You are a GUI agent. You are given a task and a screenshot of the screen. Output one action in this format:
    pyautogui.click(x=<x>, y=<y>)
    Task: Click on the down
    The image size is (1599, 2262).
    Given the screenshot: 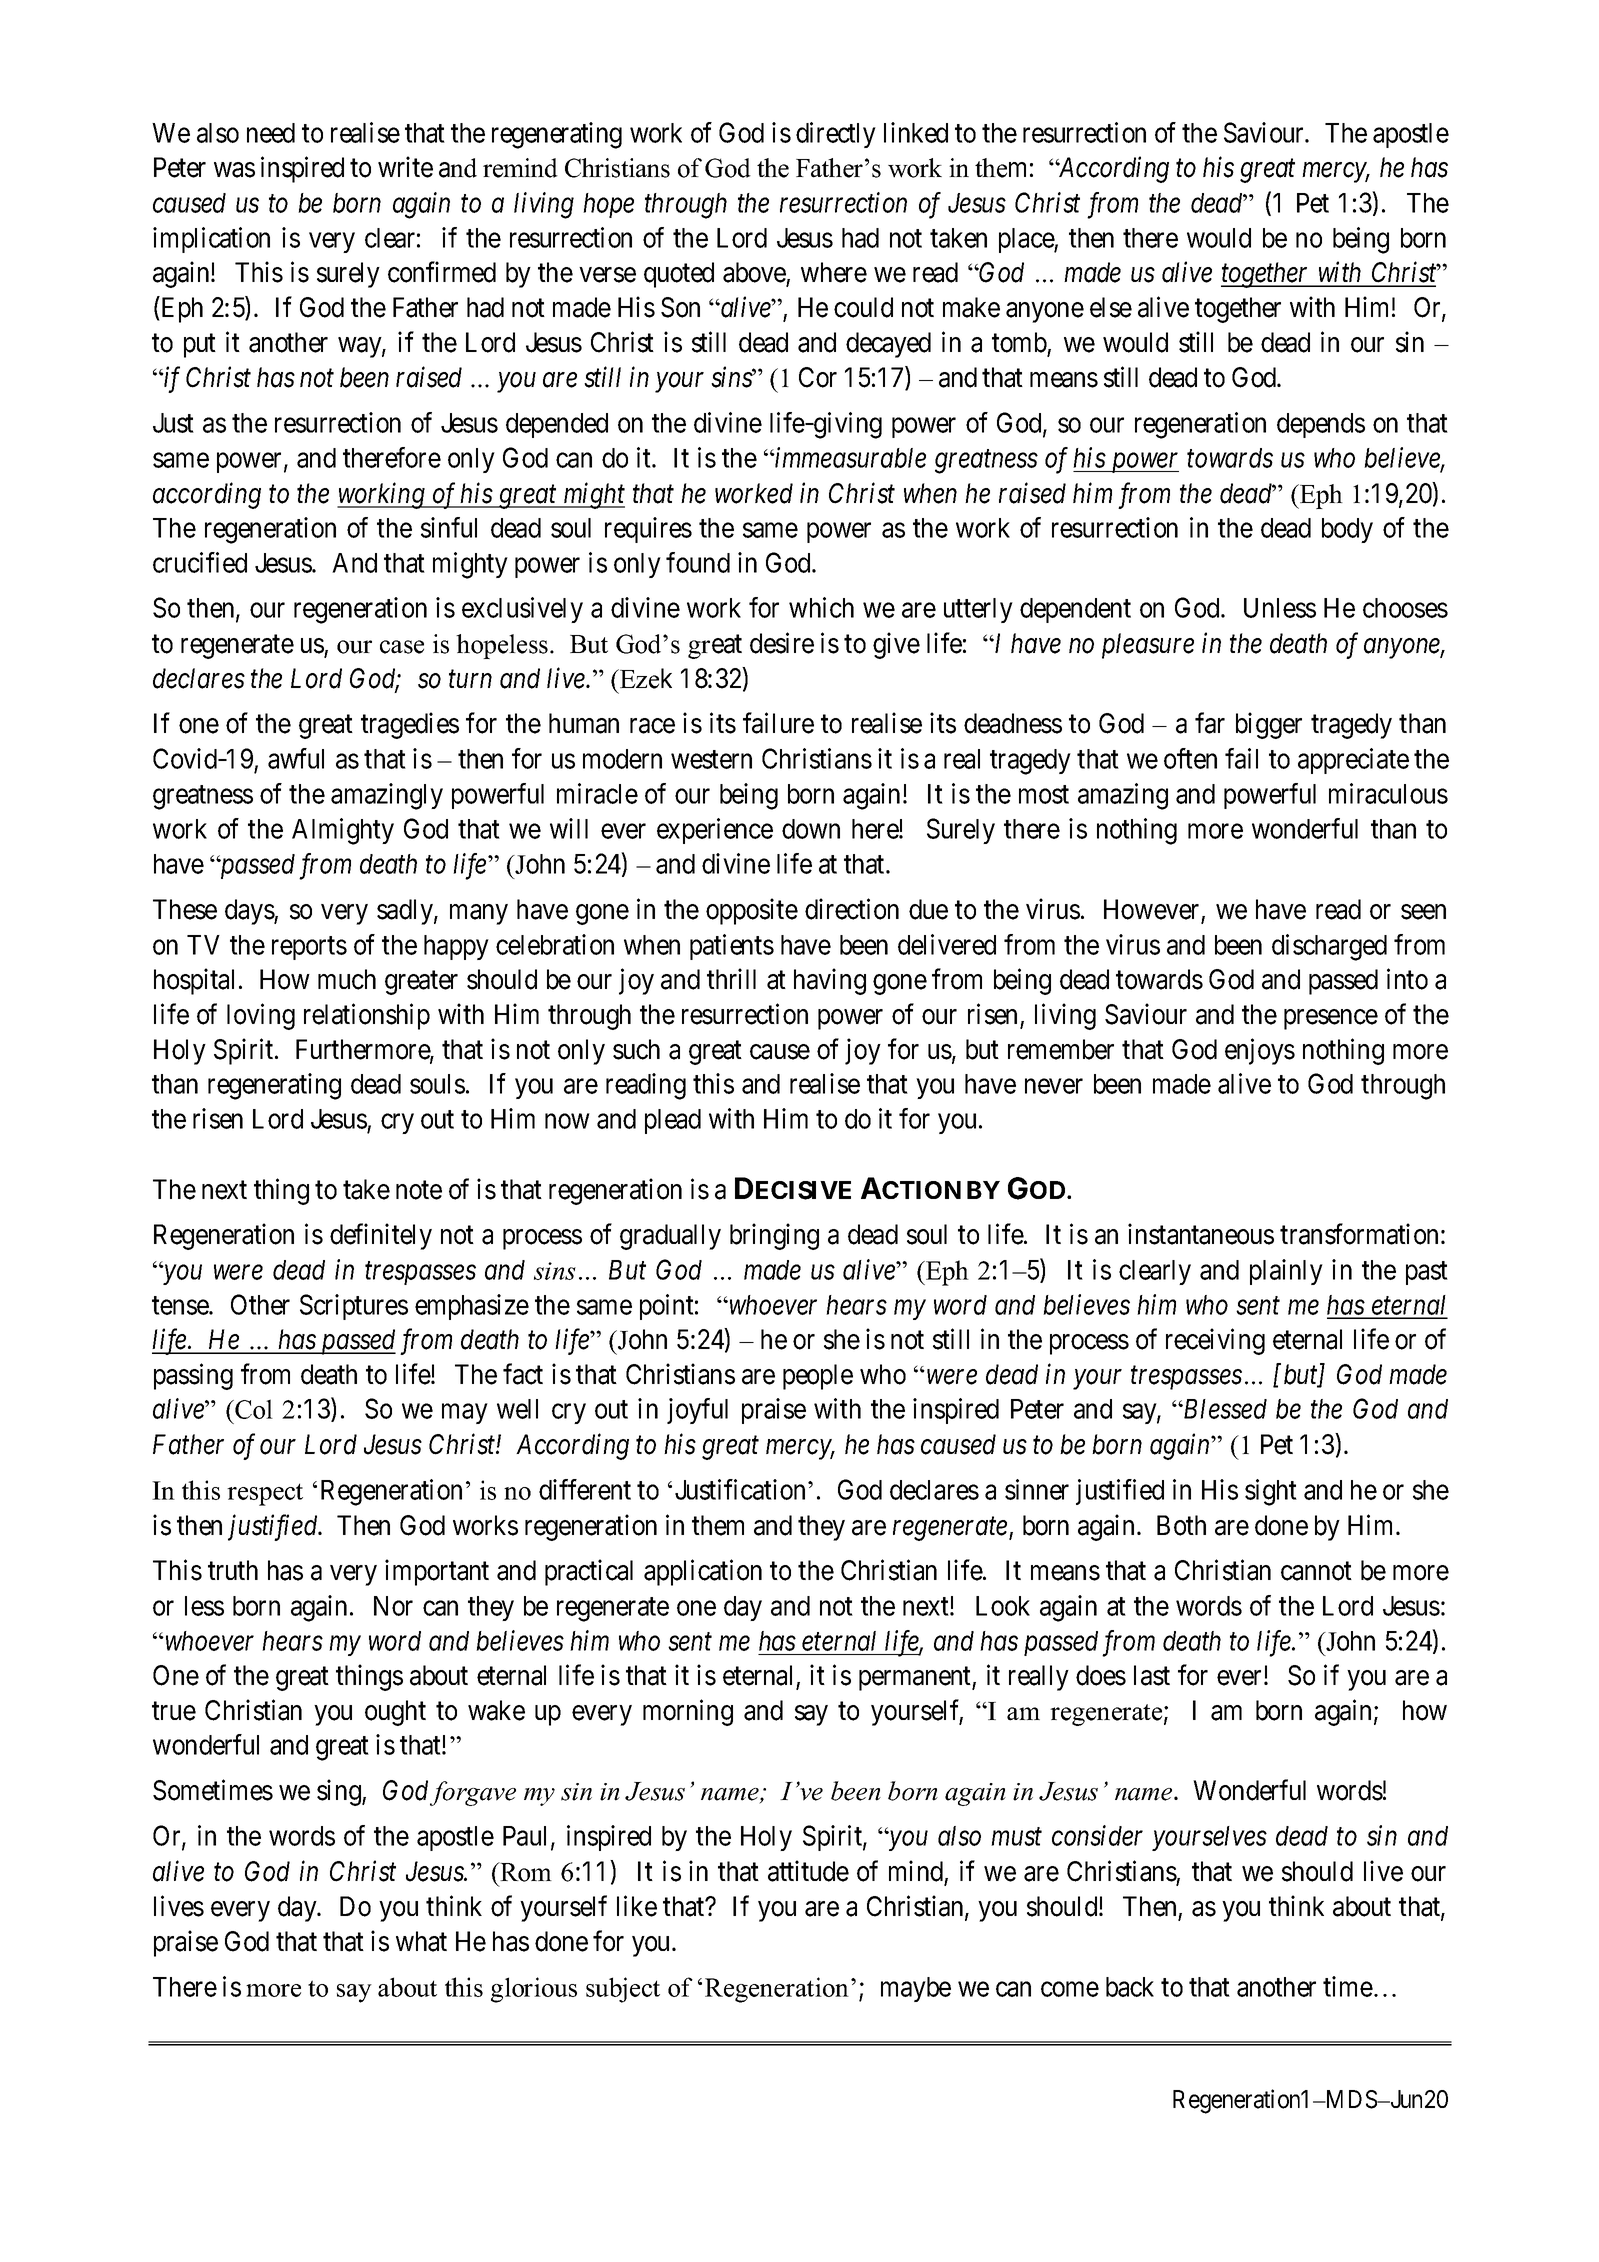 What is the action you would take?
    pyautogui.click(x=811, y=829)
